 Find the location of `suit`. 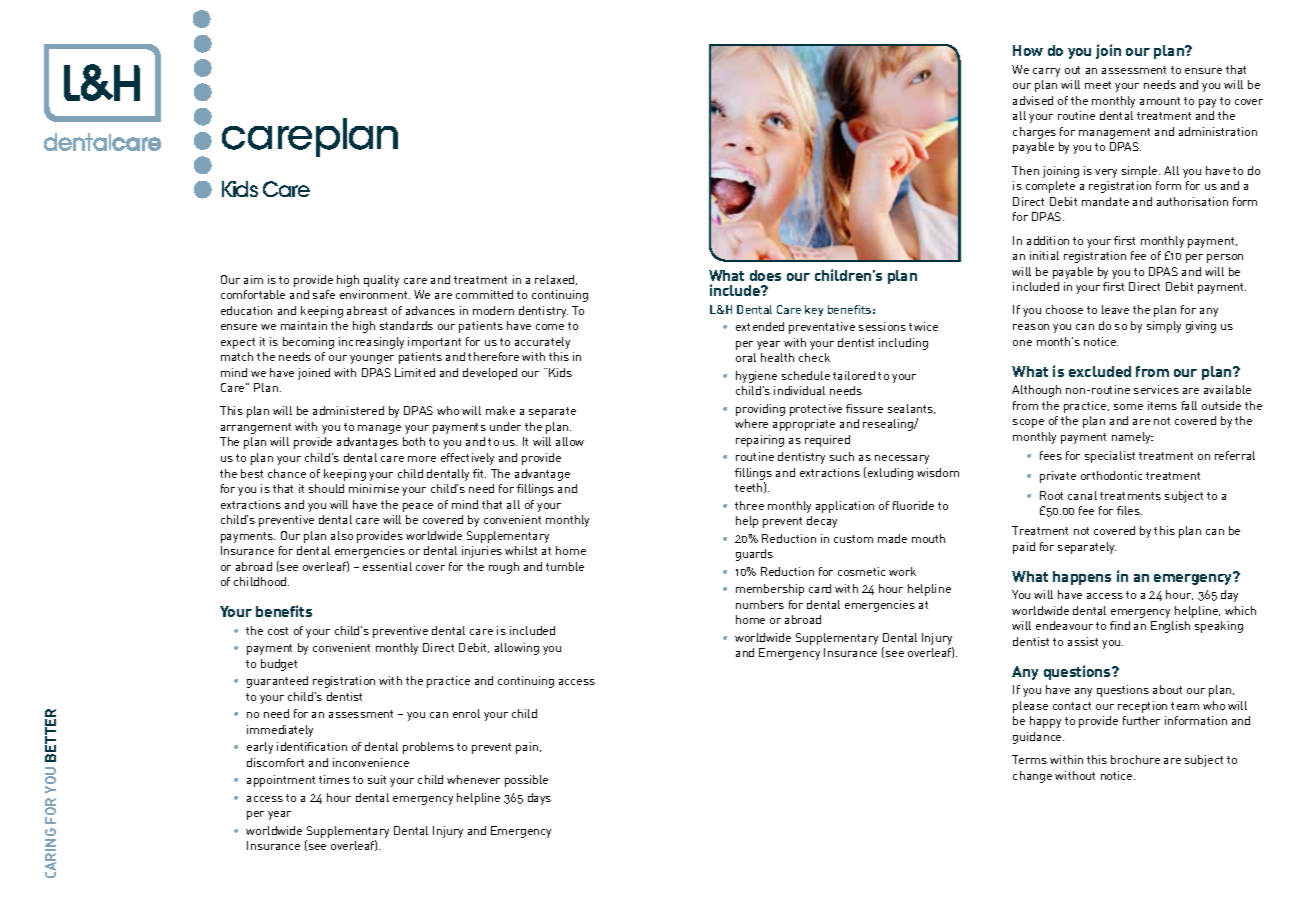

suit is located at coordinates (377, 779).
